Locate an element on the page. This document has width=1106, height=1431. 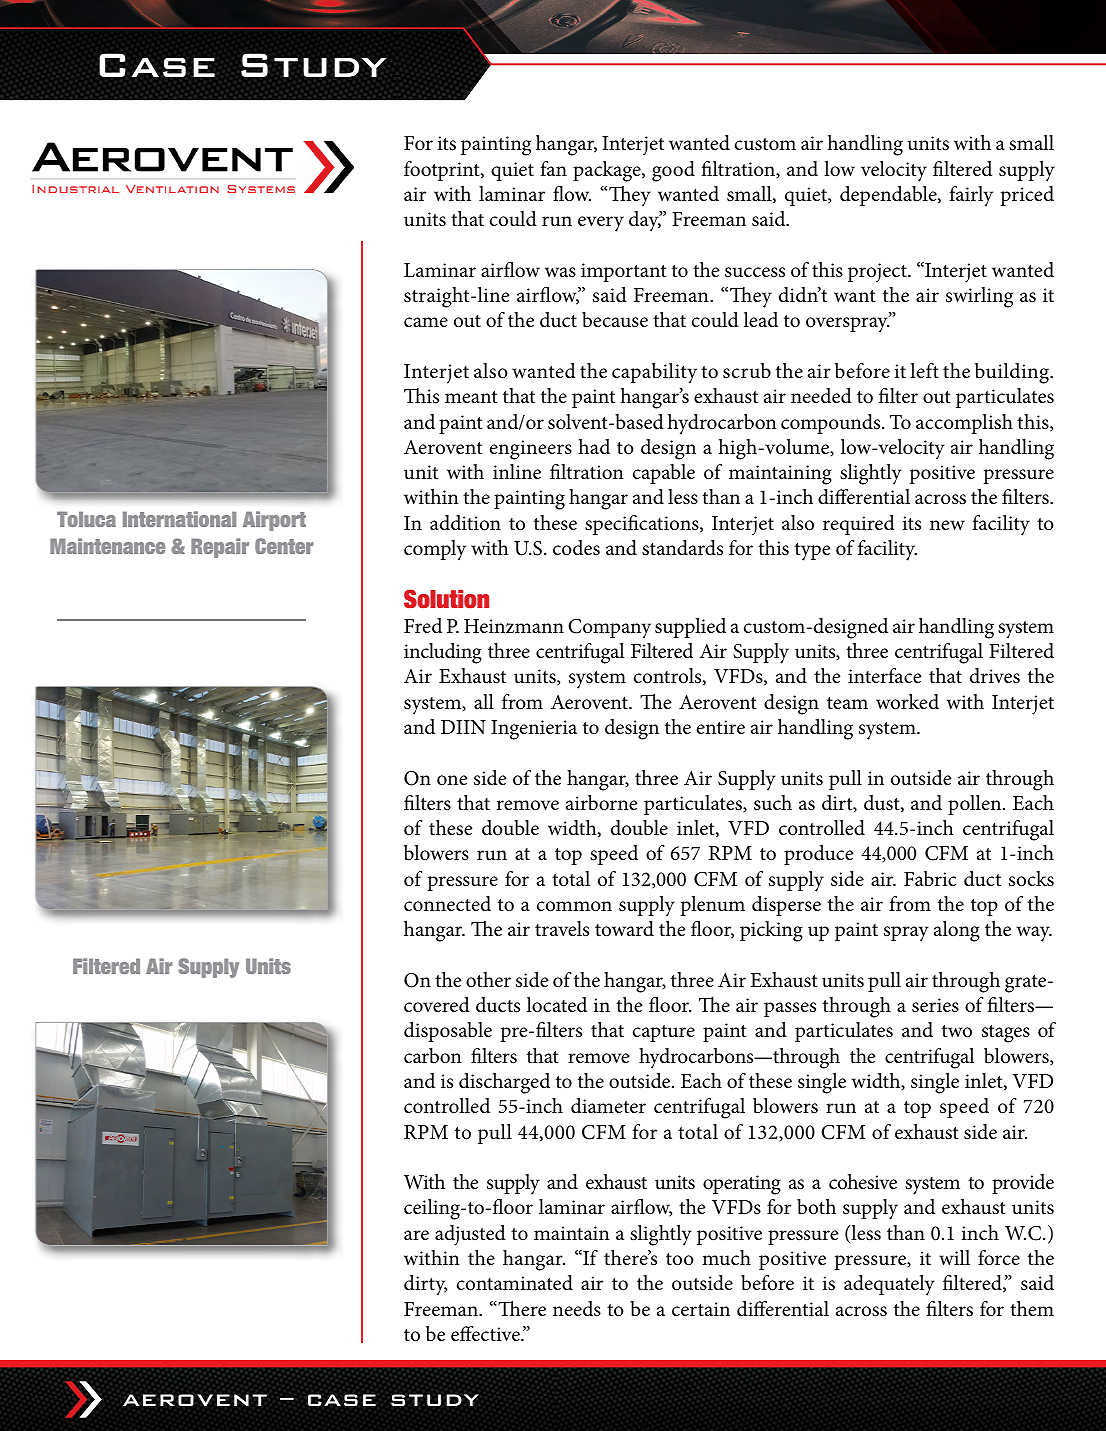
accomplish is located at coordinates (964, 424).
